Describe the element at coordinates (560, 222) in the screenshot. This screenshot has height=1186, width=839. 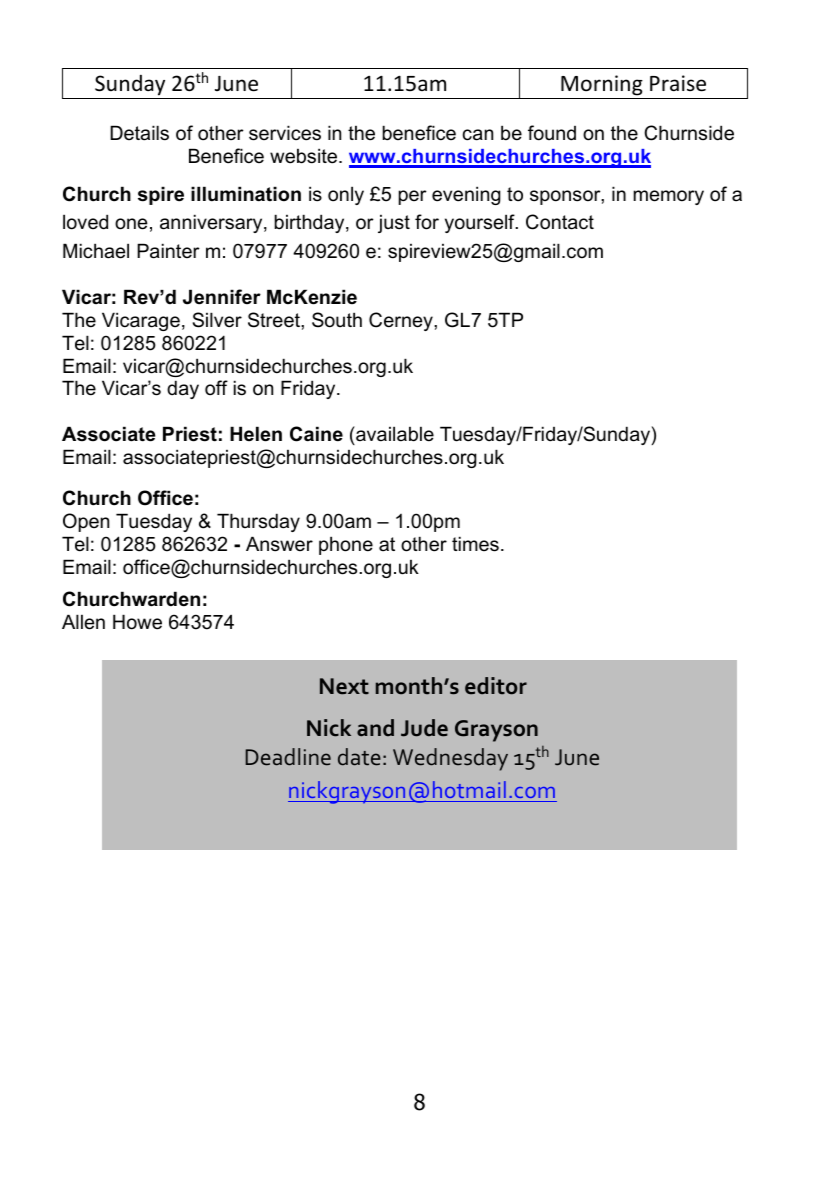
I see `Contact` at that location.
